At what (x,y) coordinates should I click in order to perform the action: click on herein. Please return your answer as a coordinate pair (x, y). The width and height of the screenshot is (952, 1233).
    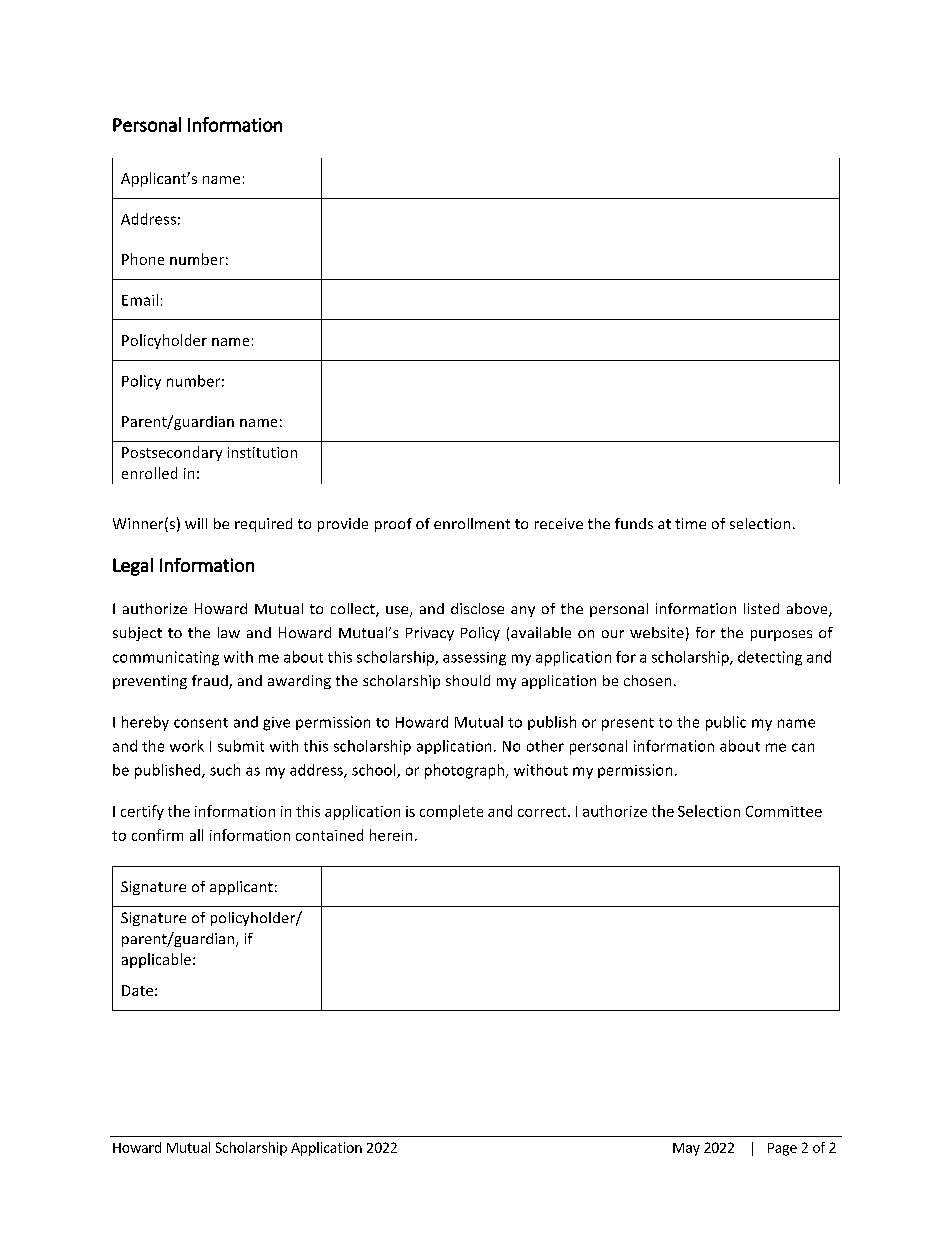
    Looking at the image, I should click on (391, 835).
